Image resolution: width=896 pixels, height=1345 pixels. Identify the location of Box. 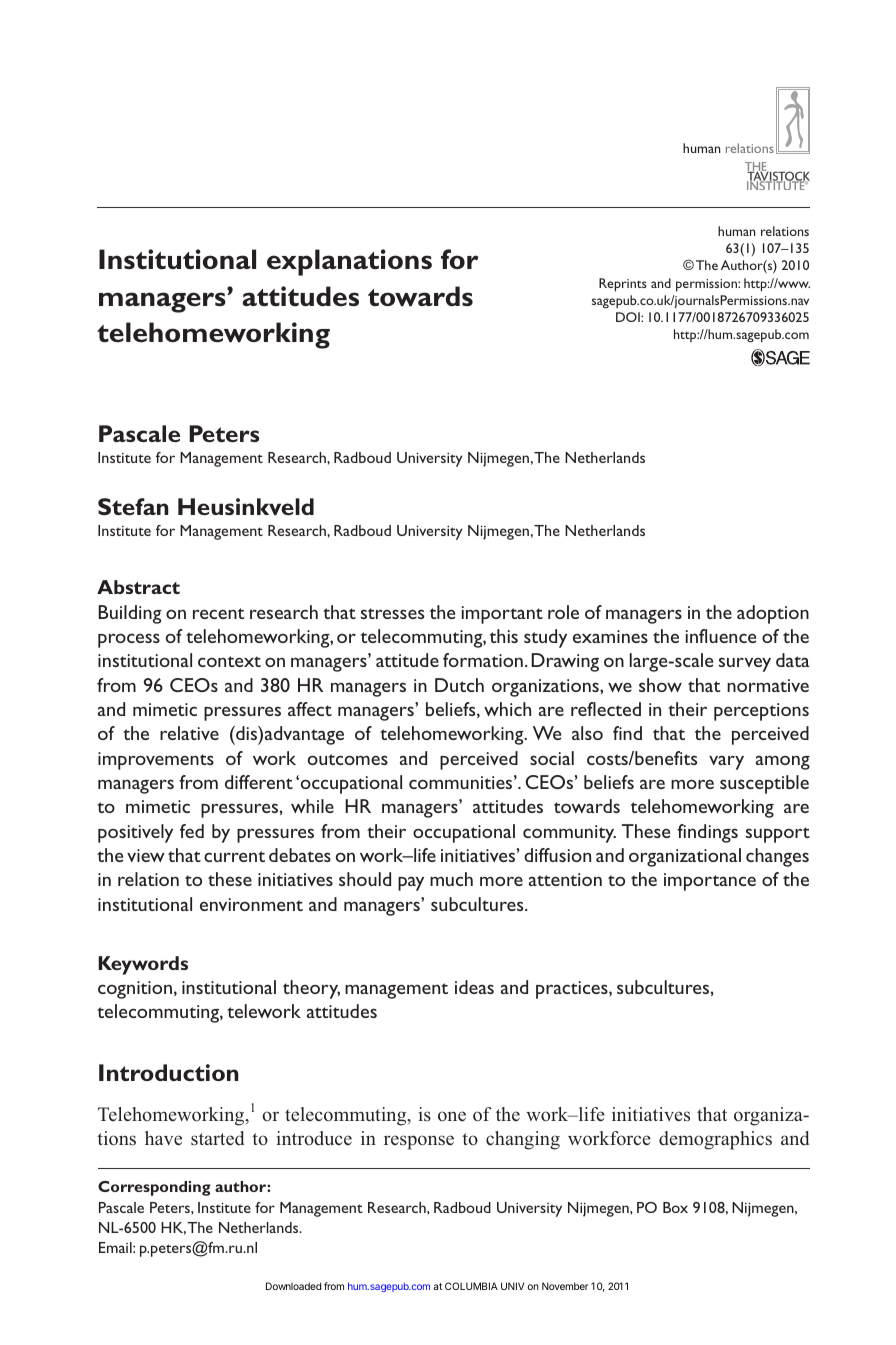
(675, 1207).
